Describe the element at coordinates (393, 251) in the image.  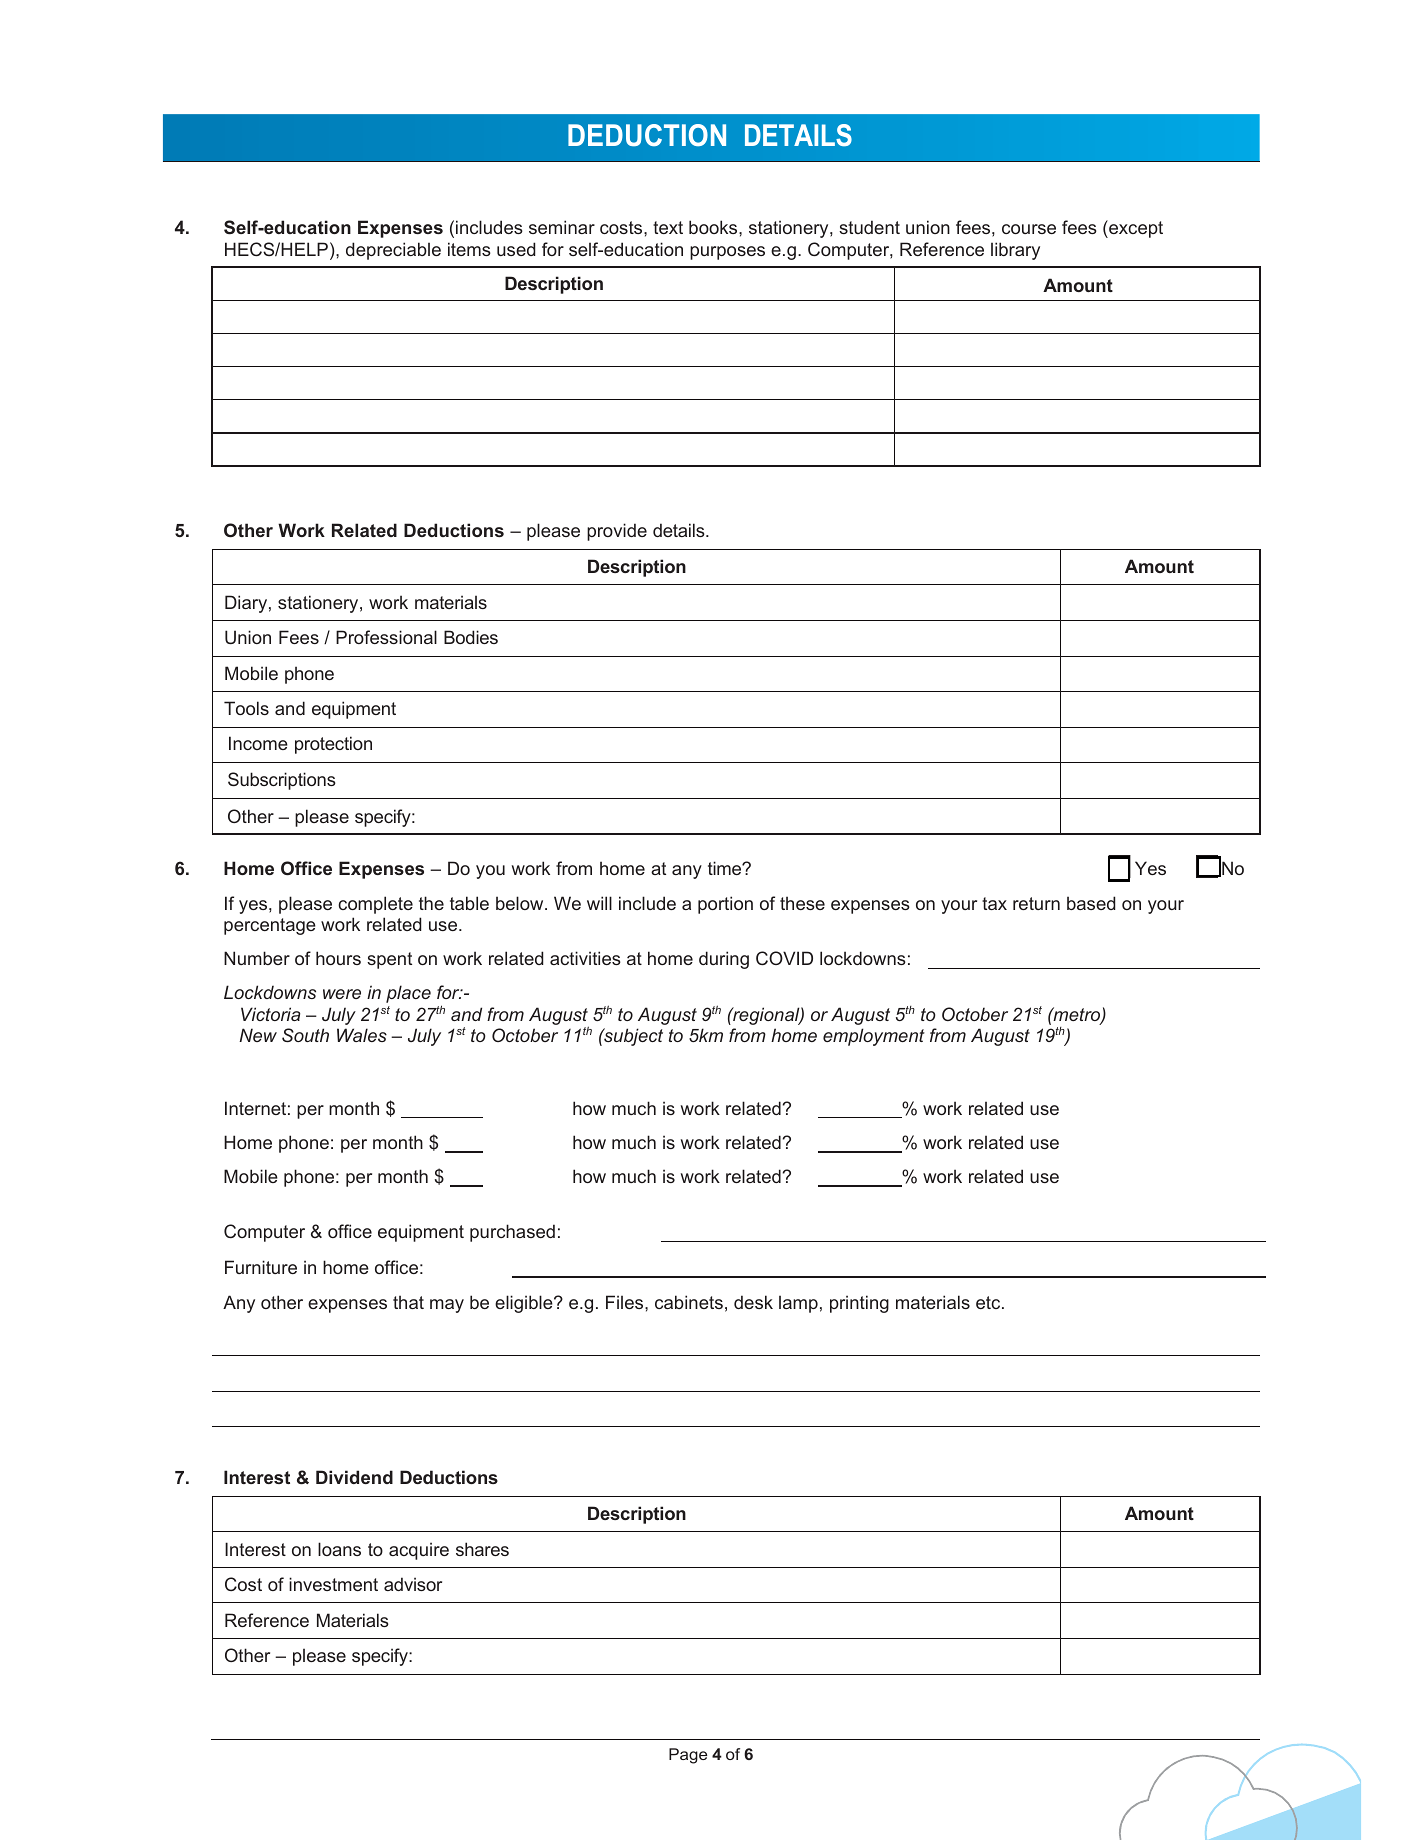
I see `depreciable` at that location.
